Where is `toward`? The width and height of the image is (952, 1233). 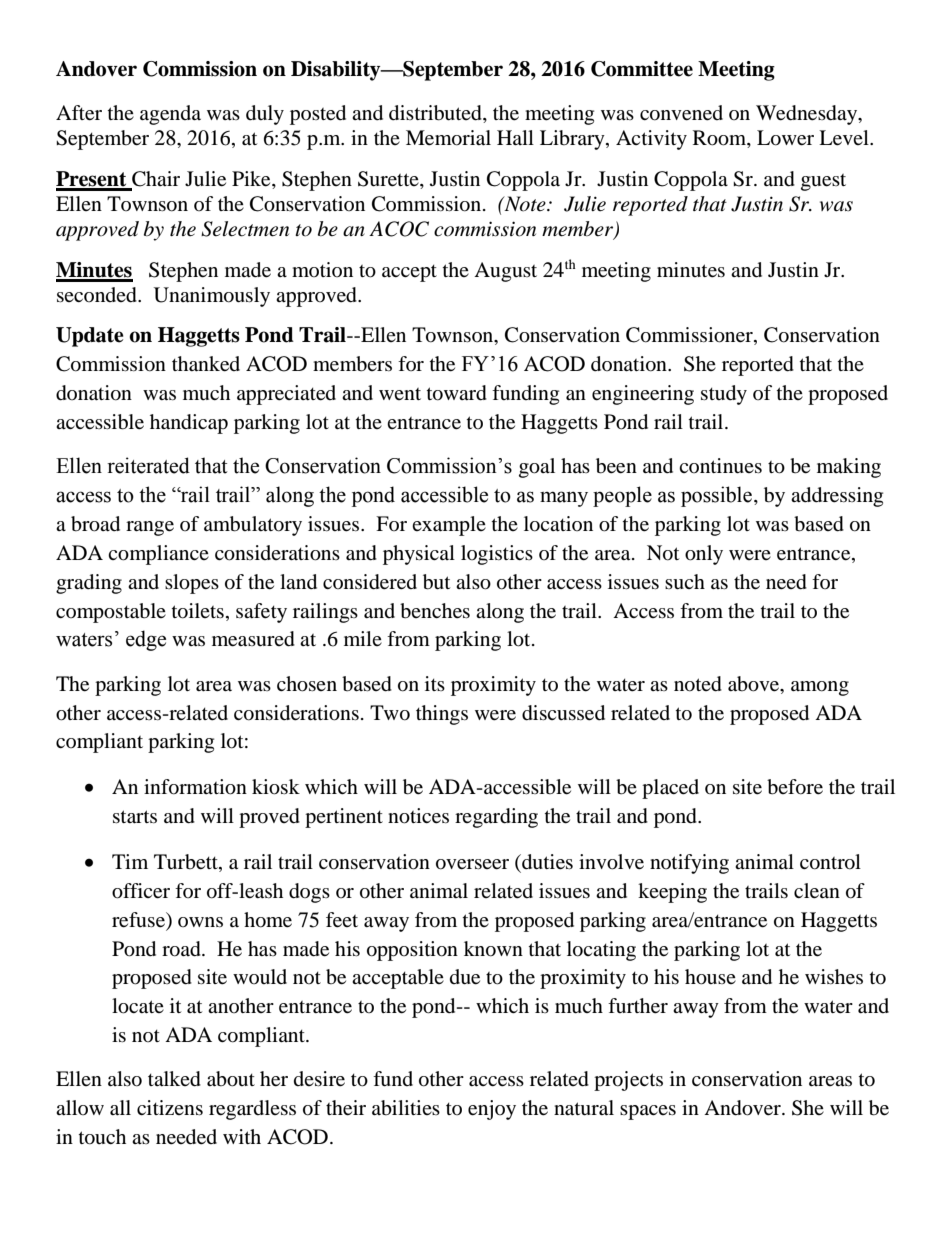 toward is located at coordinates (457, 393).
